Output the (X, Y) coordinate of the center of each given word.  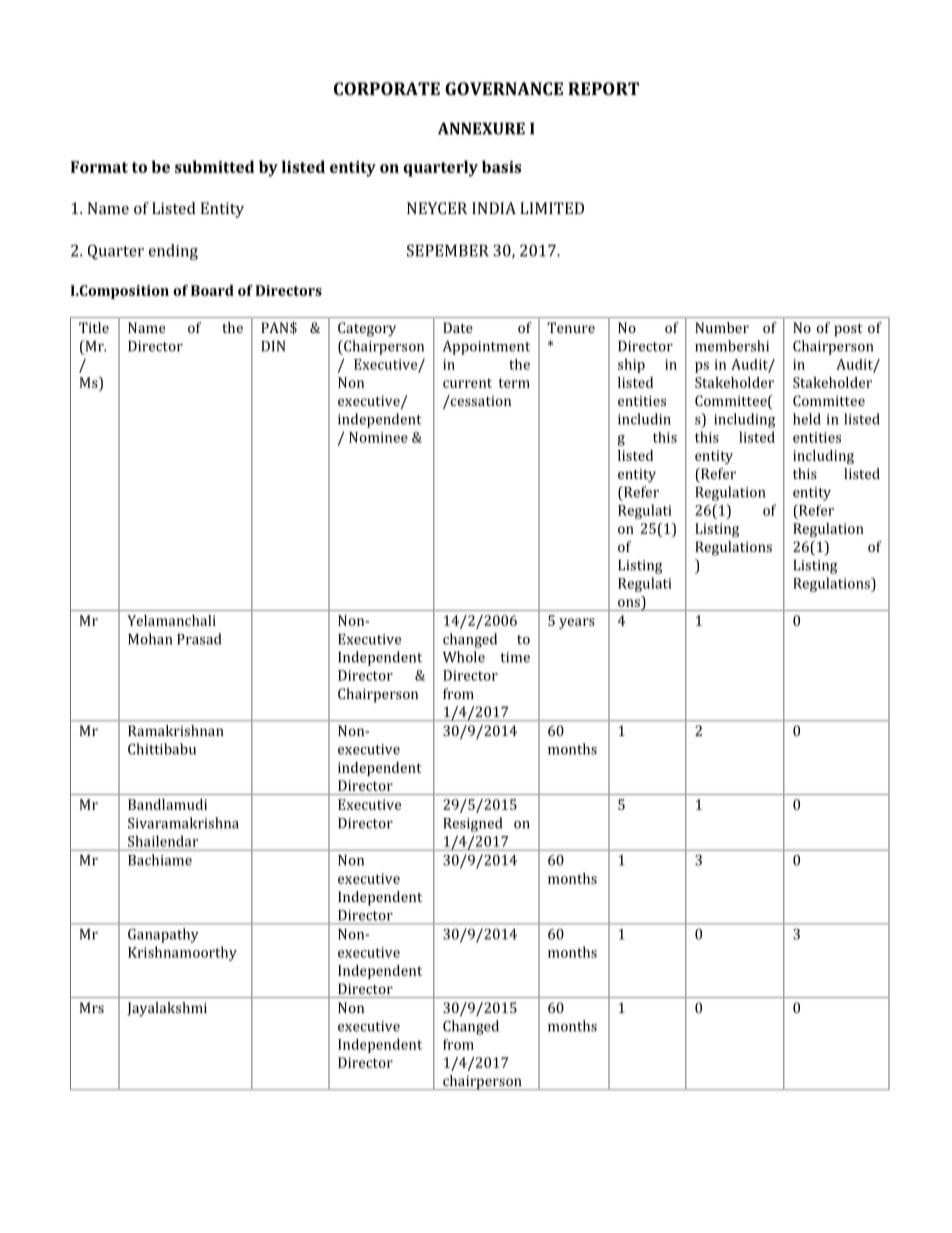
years (577, 623)
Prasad (199, 639)
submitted (214, 166)
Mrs (92, 1007)
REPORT (603, 88)
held (807, 419)
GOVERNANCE (504, 88)
